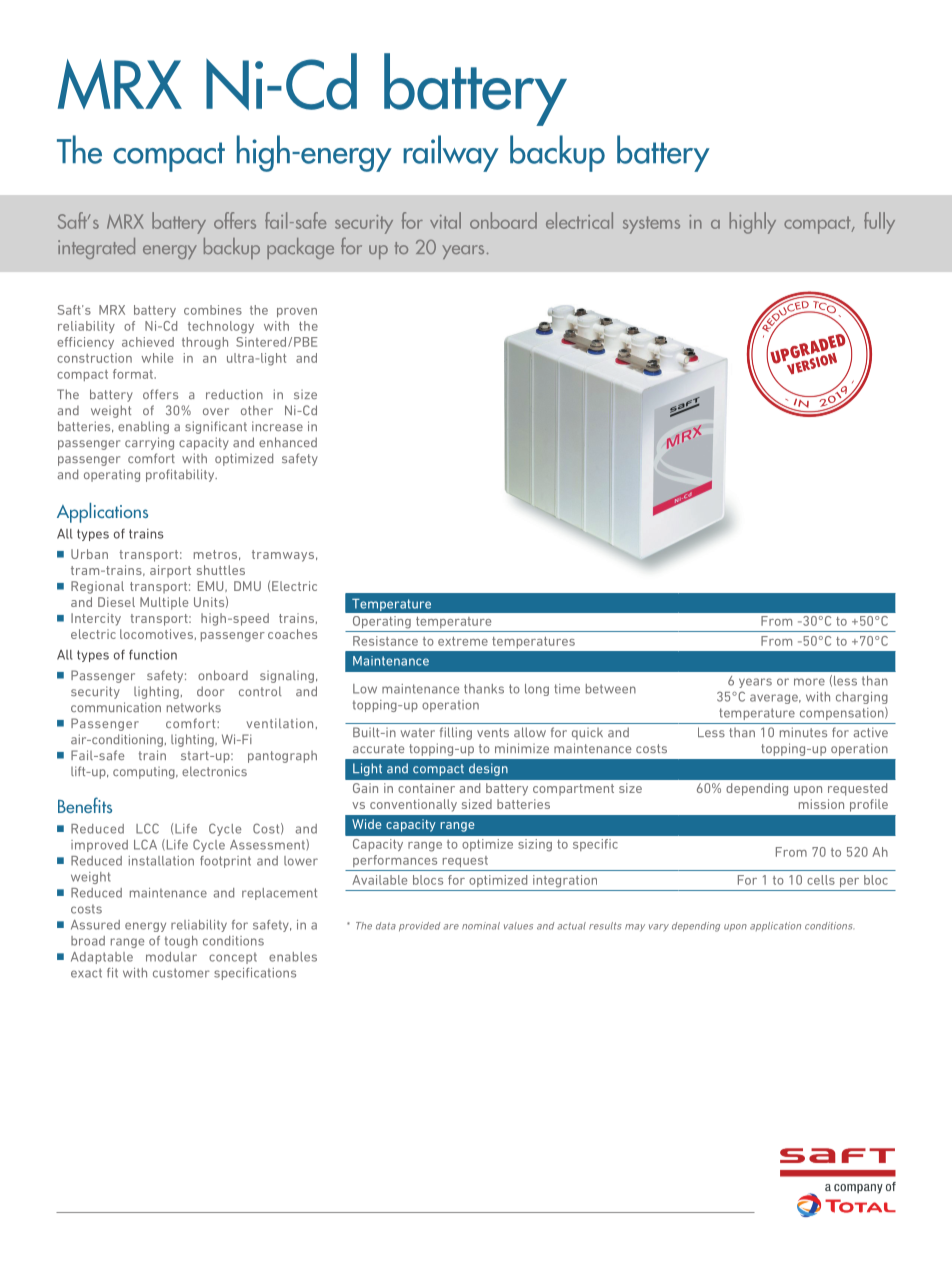 The image size is (952, 1270). I want to click on locomotives, so click(156, 634).
